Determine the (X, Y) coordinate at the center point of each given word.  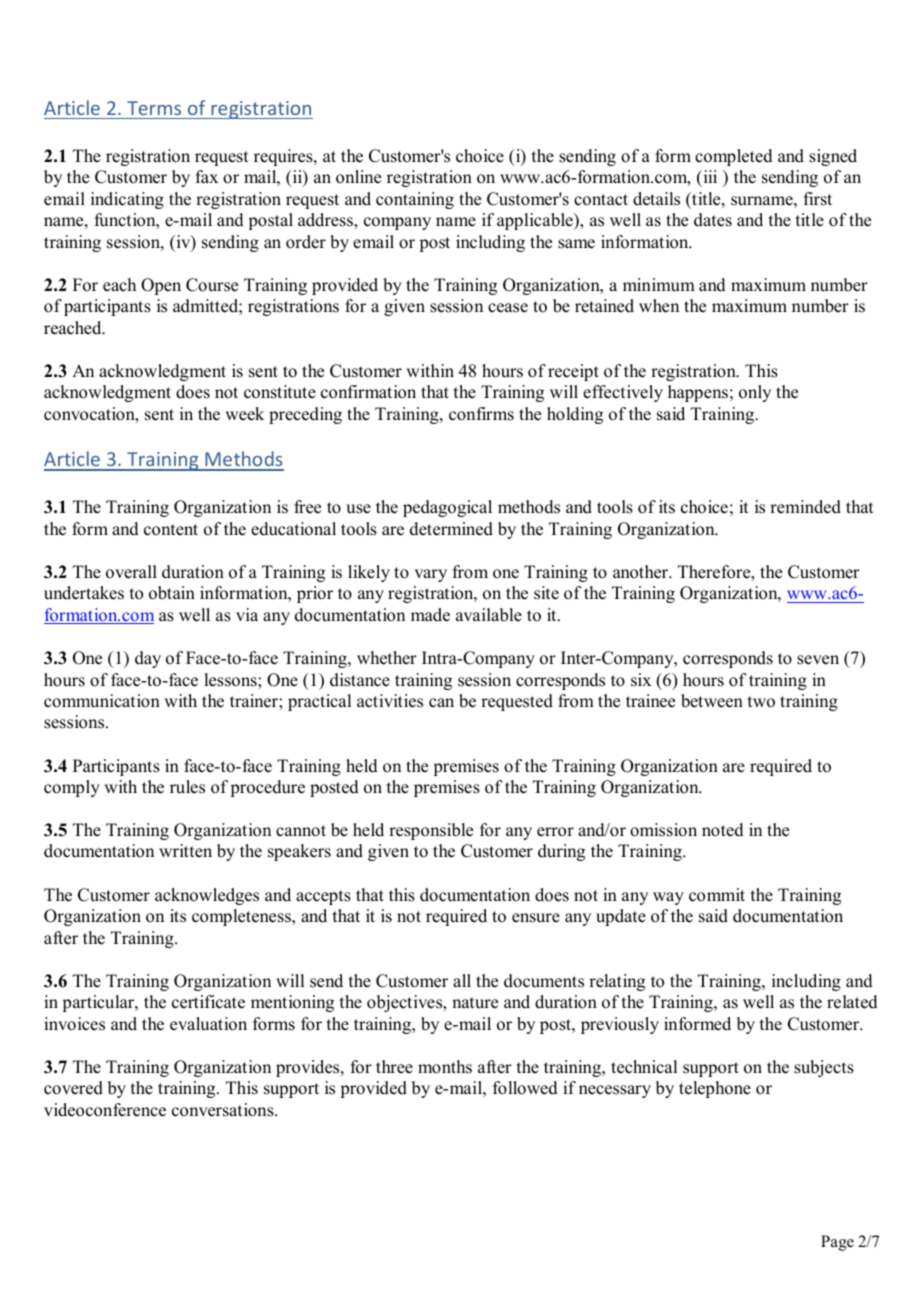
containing (415, 200)
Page (837, 1243)
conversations (224, 1110)
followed (525, 1088)
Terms (154, 108)
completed (734, 157)
